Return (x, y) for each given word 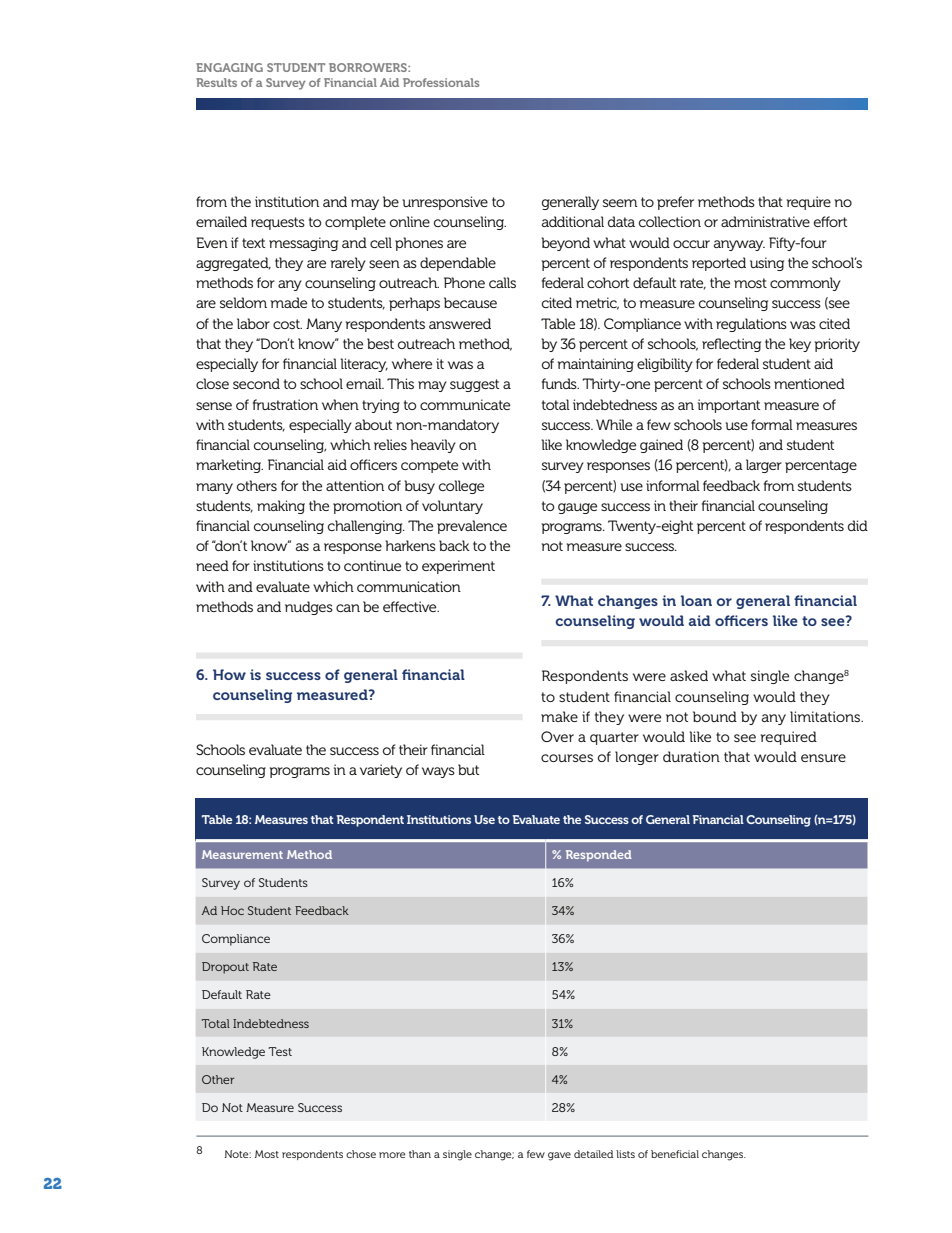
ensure (823, 758)
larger (764, 466)
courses (567, 758)
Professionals (441, 82)
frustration (285, 404)
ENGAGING (229, 67)
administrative (765, 221)
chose (361, 1154)
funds (560, 383)
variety (381, 771)
